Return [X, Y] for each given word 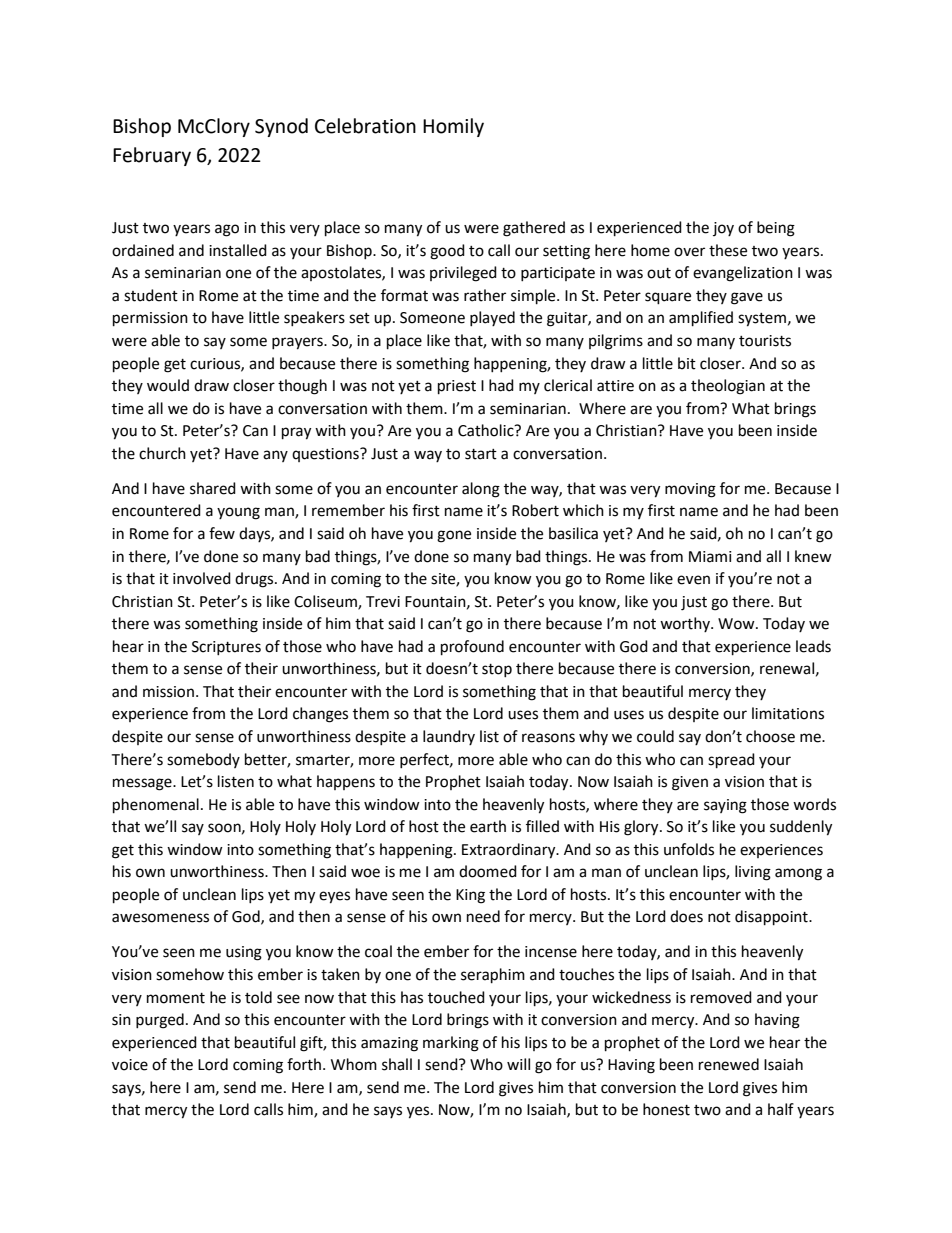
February [152, 156]
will [518, 1064]
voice [130, 1065]
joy [723, 229]
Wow [737, 624]
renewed [729, 1064]
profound [472, 648]
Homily [453, 127]
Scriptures [226, 648]
